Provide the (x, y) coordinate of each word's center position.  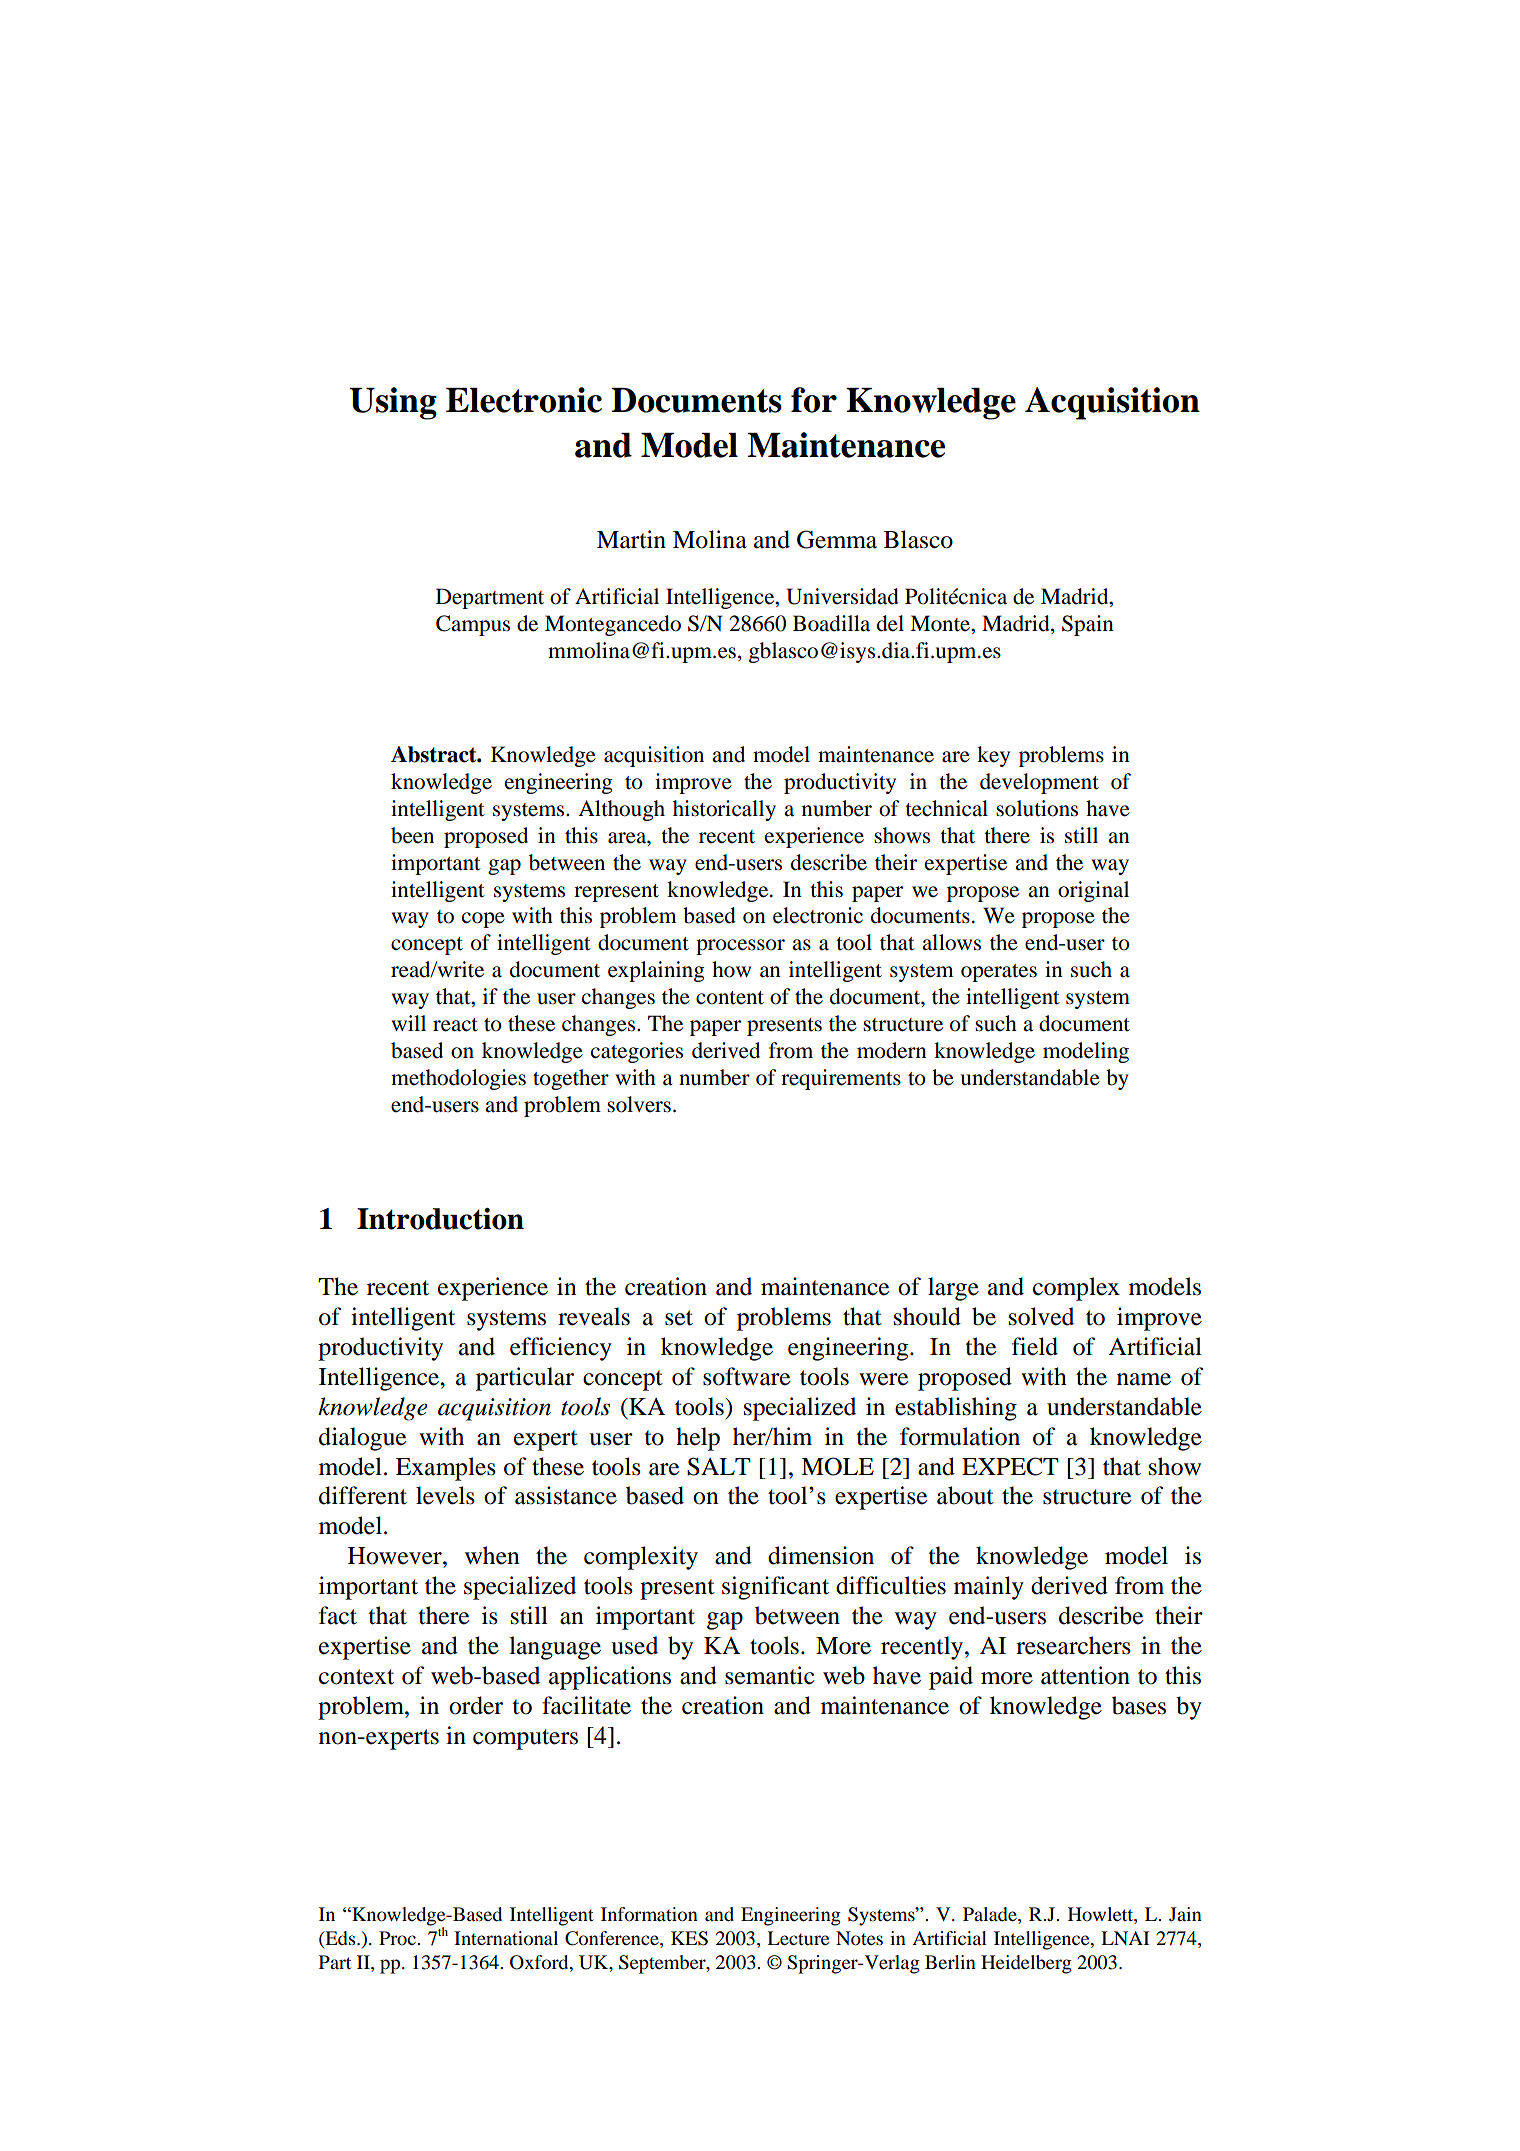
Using (393, 403)
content (730, 998)
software (746, 1376)
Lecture (798, 1938)
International (506, 1938)
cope (483, 920)
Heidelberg (1026, 1964)
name (1144, 1379)
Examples (446, 1469)
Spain (1088, 625)
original (1093, 891)
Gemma (837, 539)
